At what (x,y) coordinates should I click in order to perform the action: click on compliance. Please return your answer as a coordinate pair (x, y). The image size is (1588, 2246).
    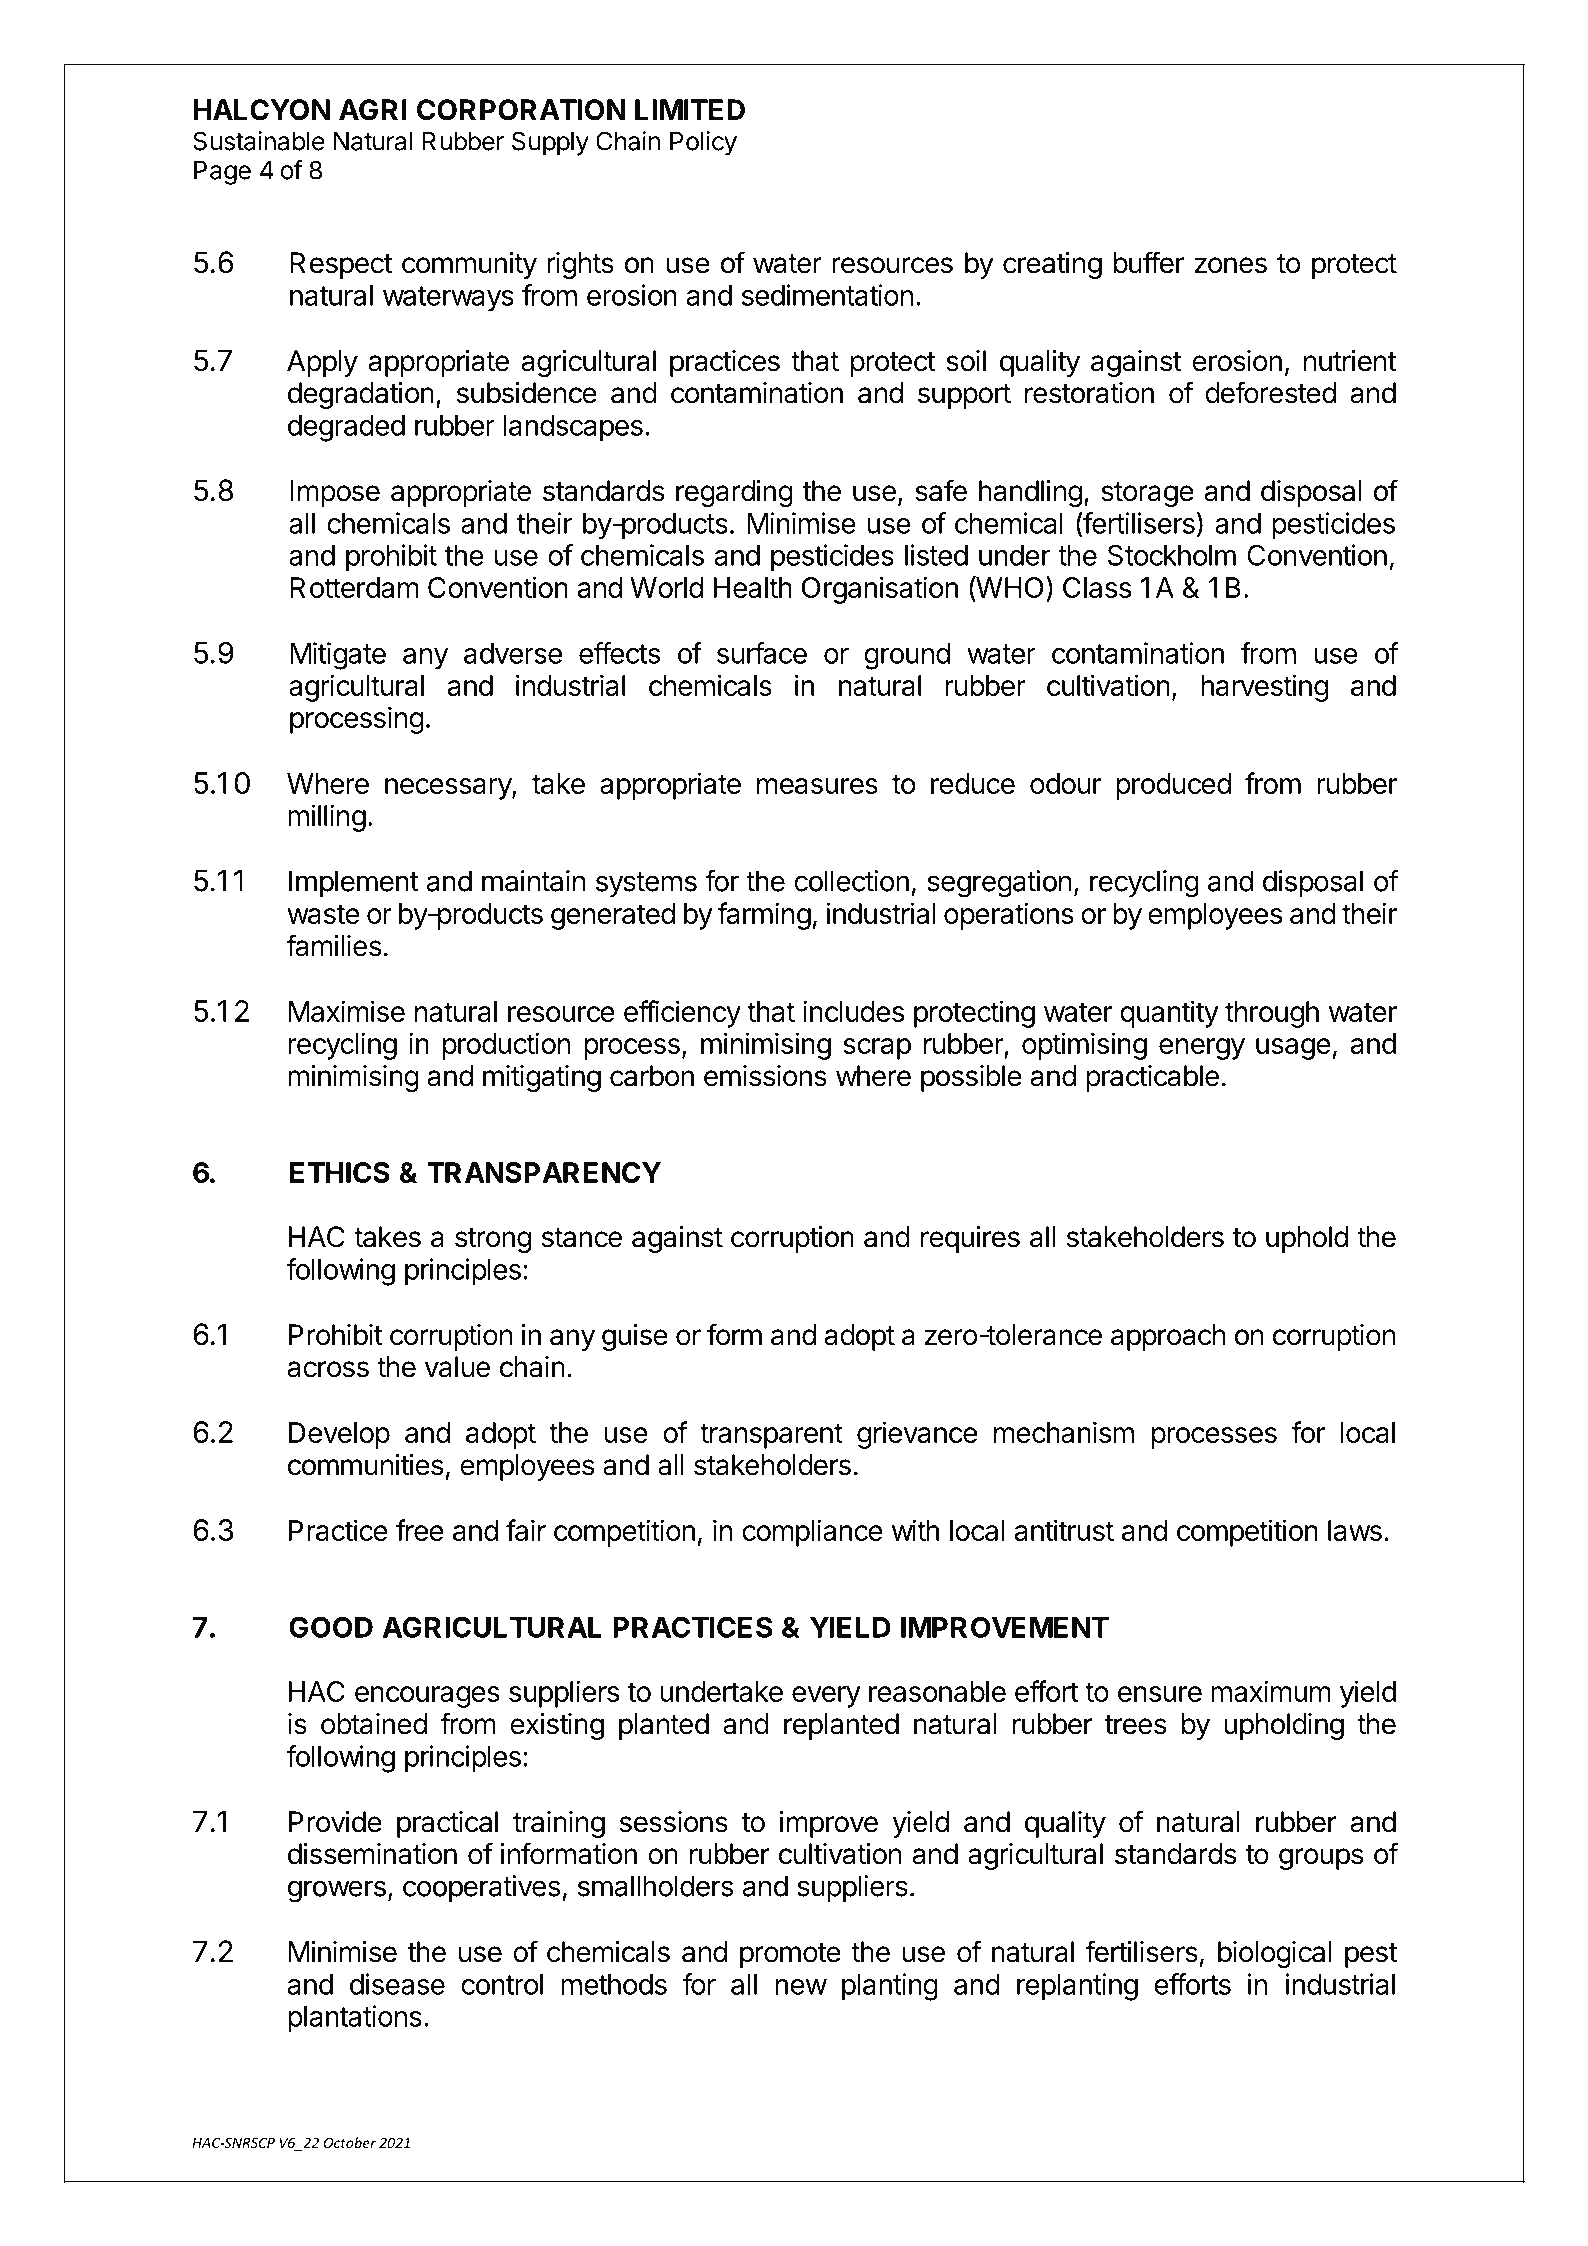
    Looking at the image, I should click on (812, 1533).
